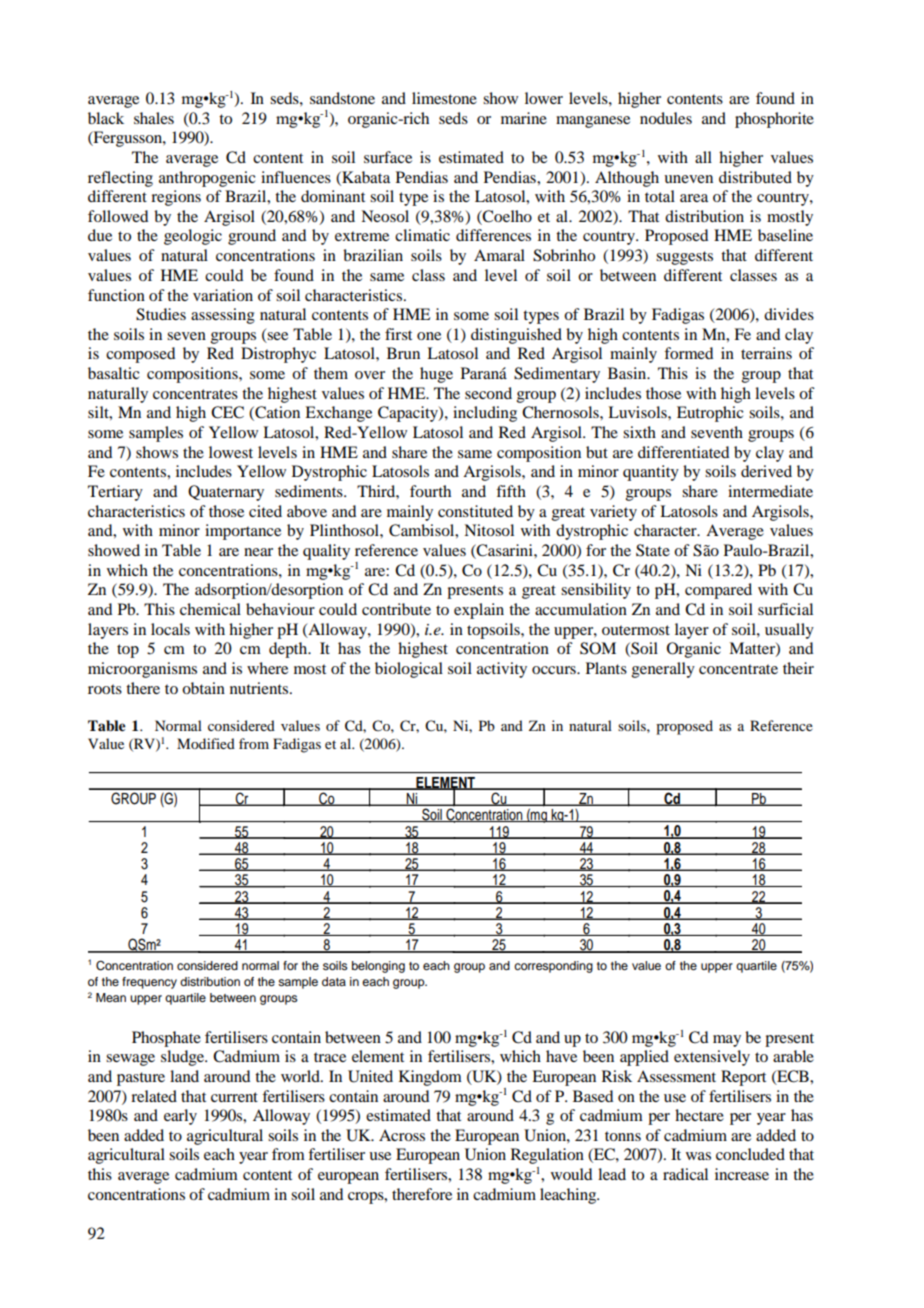 The width and height of the page is (924, 1308). Describe the element at coordinates (479, 611) in the page. I see `explain` at that location.
